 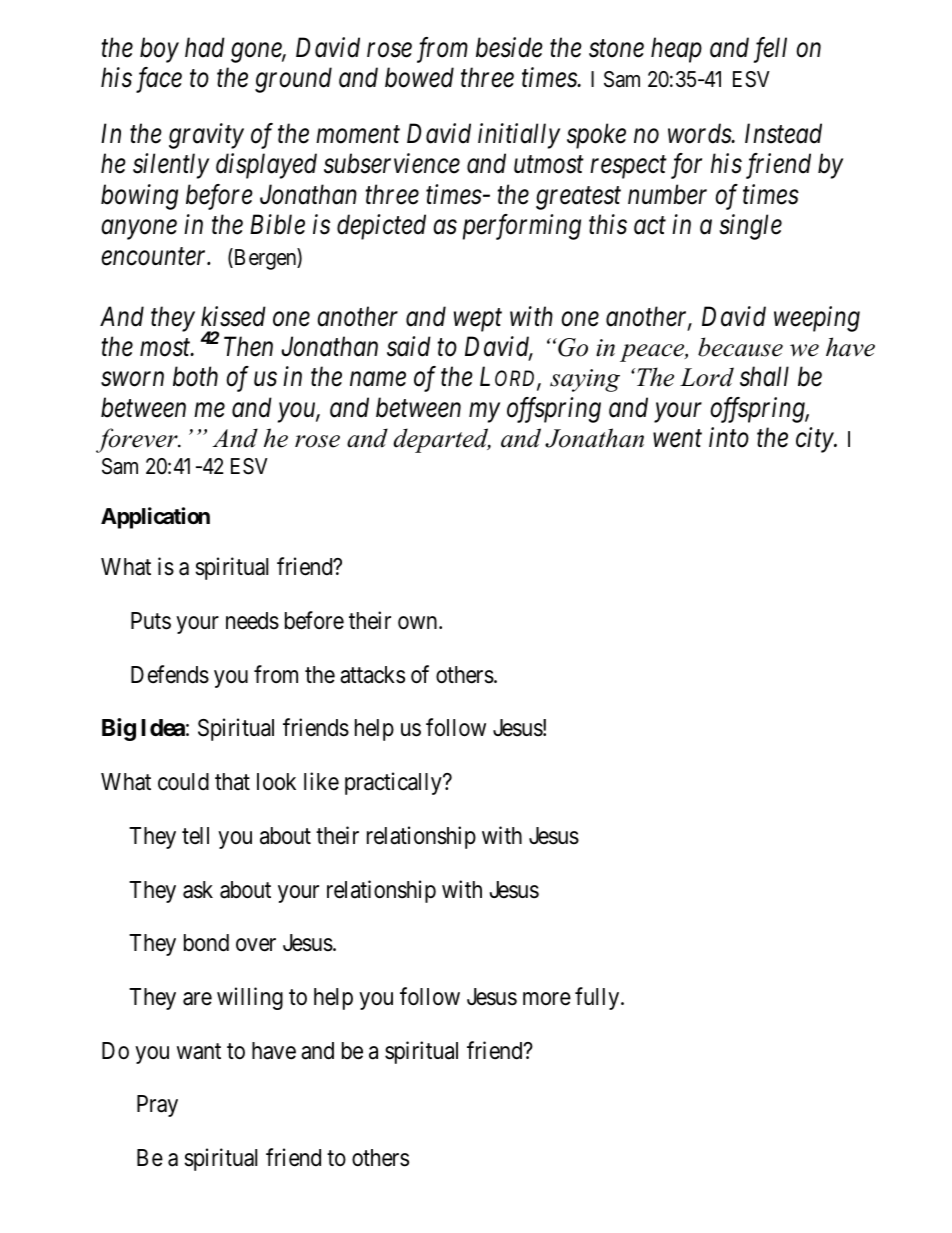 I want to click on could, so click(x=183, y=782).
